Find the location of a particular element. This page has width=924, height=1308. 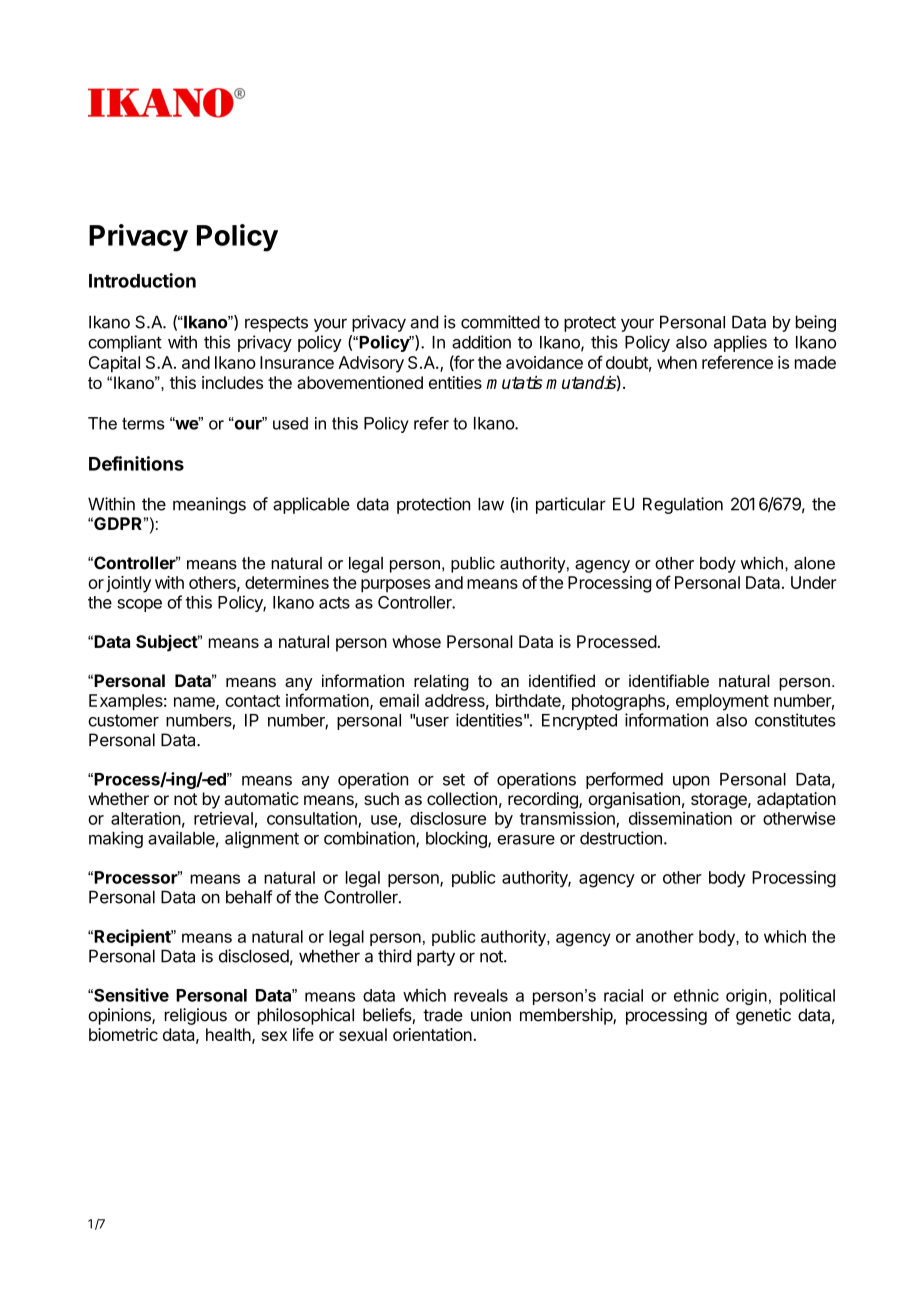

meanings is located at coordinates (209, 505).
